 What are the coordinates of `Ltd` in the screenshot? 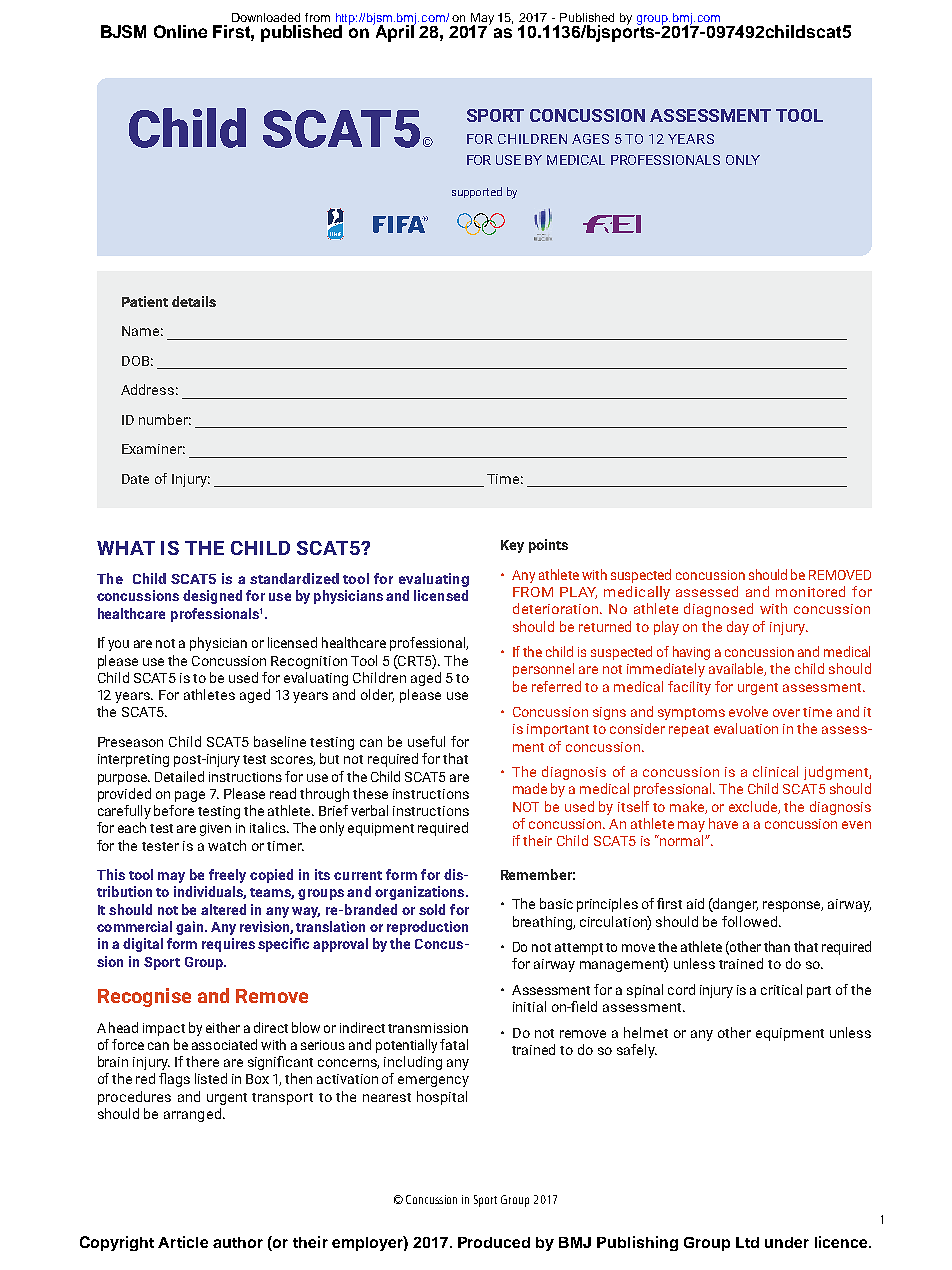 It's located at (747, 1242).
